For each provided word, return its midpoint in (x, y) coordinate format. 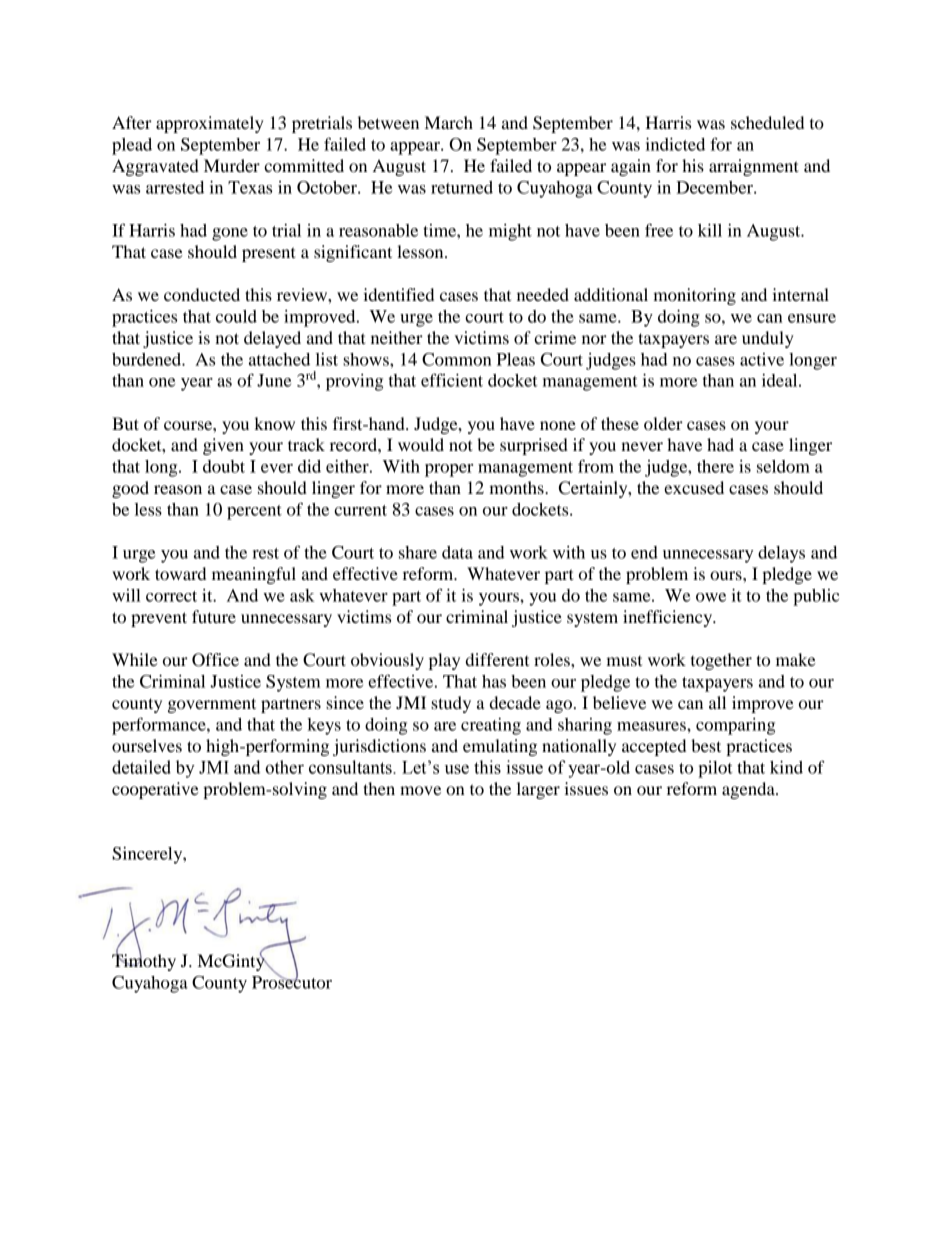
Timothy (144, 961)
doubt (224, 466)
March (449, 122)
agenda (749, 790)
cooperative (155, 790)
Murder (232, 165)
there (715, 466)
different (497, 659)
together (721, 661)
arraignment (754, 167)
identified (398, 294)
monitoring (694, 296)
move (420, 790)
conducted (202, 294)
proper (449, 470)
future (214, 616)
